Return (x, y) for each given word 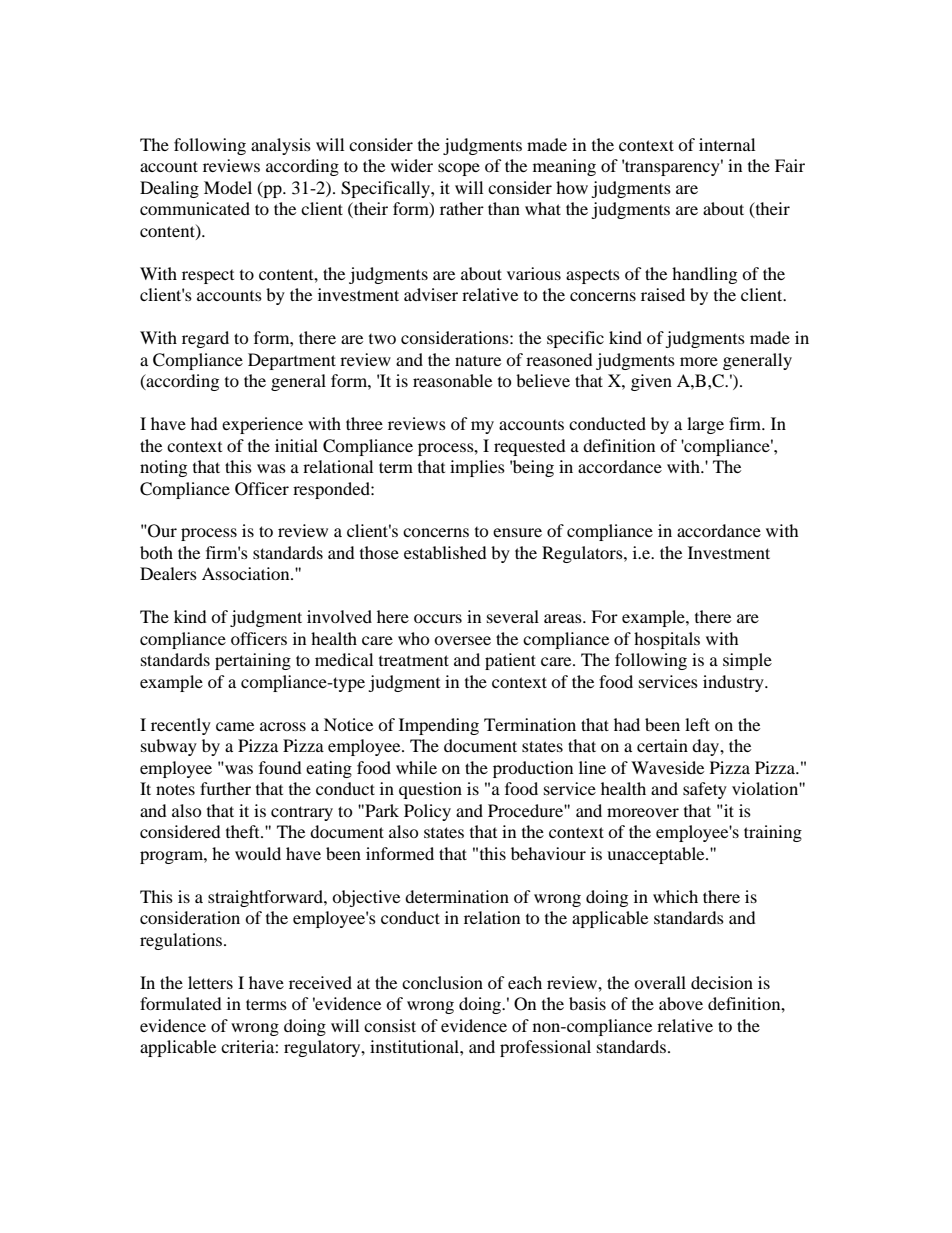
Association (247, 573)
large (705, 425)
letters (210, 982)
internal (727, 144)
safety (705, 790)
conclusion (442, 982)
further (225, 788)
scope (459, 169)
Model (228, 187)
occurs (438, 618)
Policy (427, 812)
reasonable (452, 380)
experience (262, 425)
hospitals (667, 640)
